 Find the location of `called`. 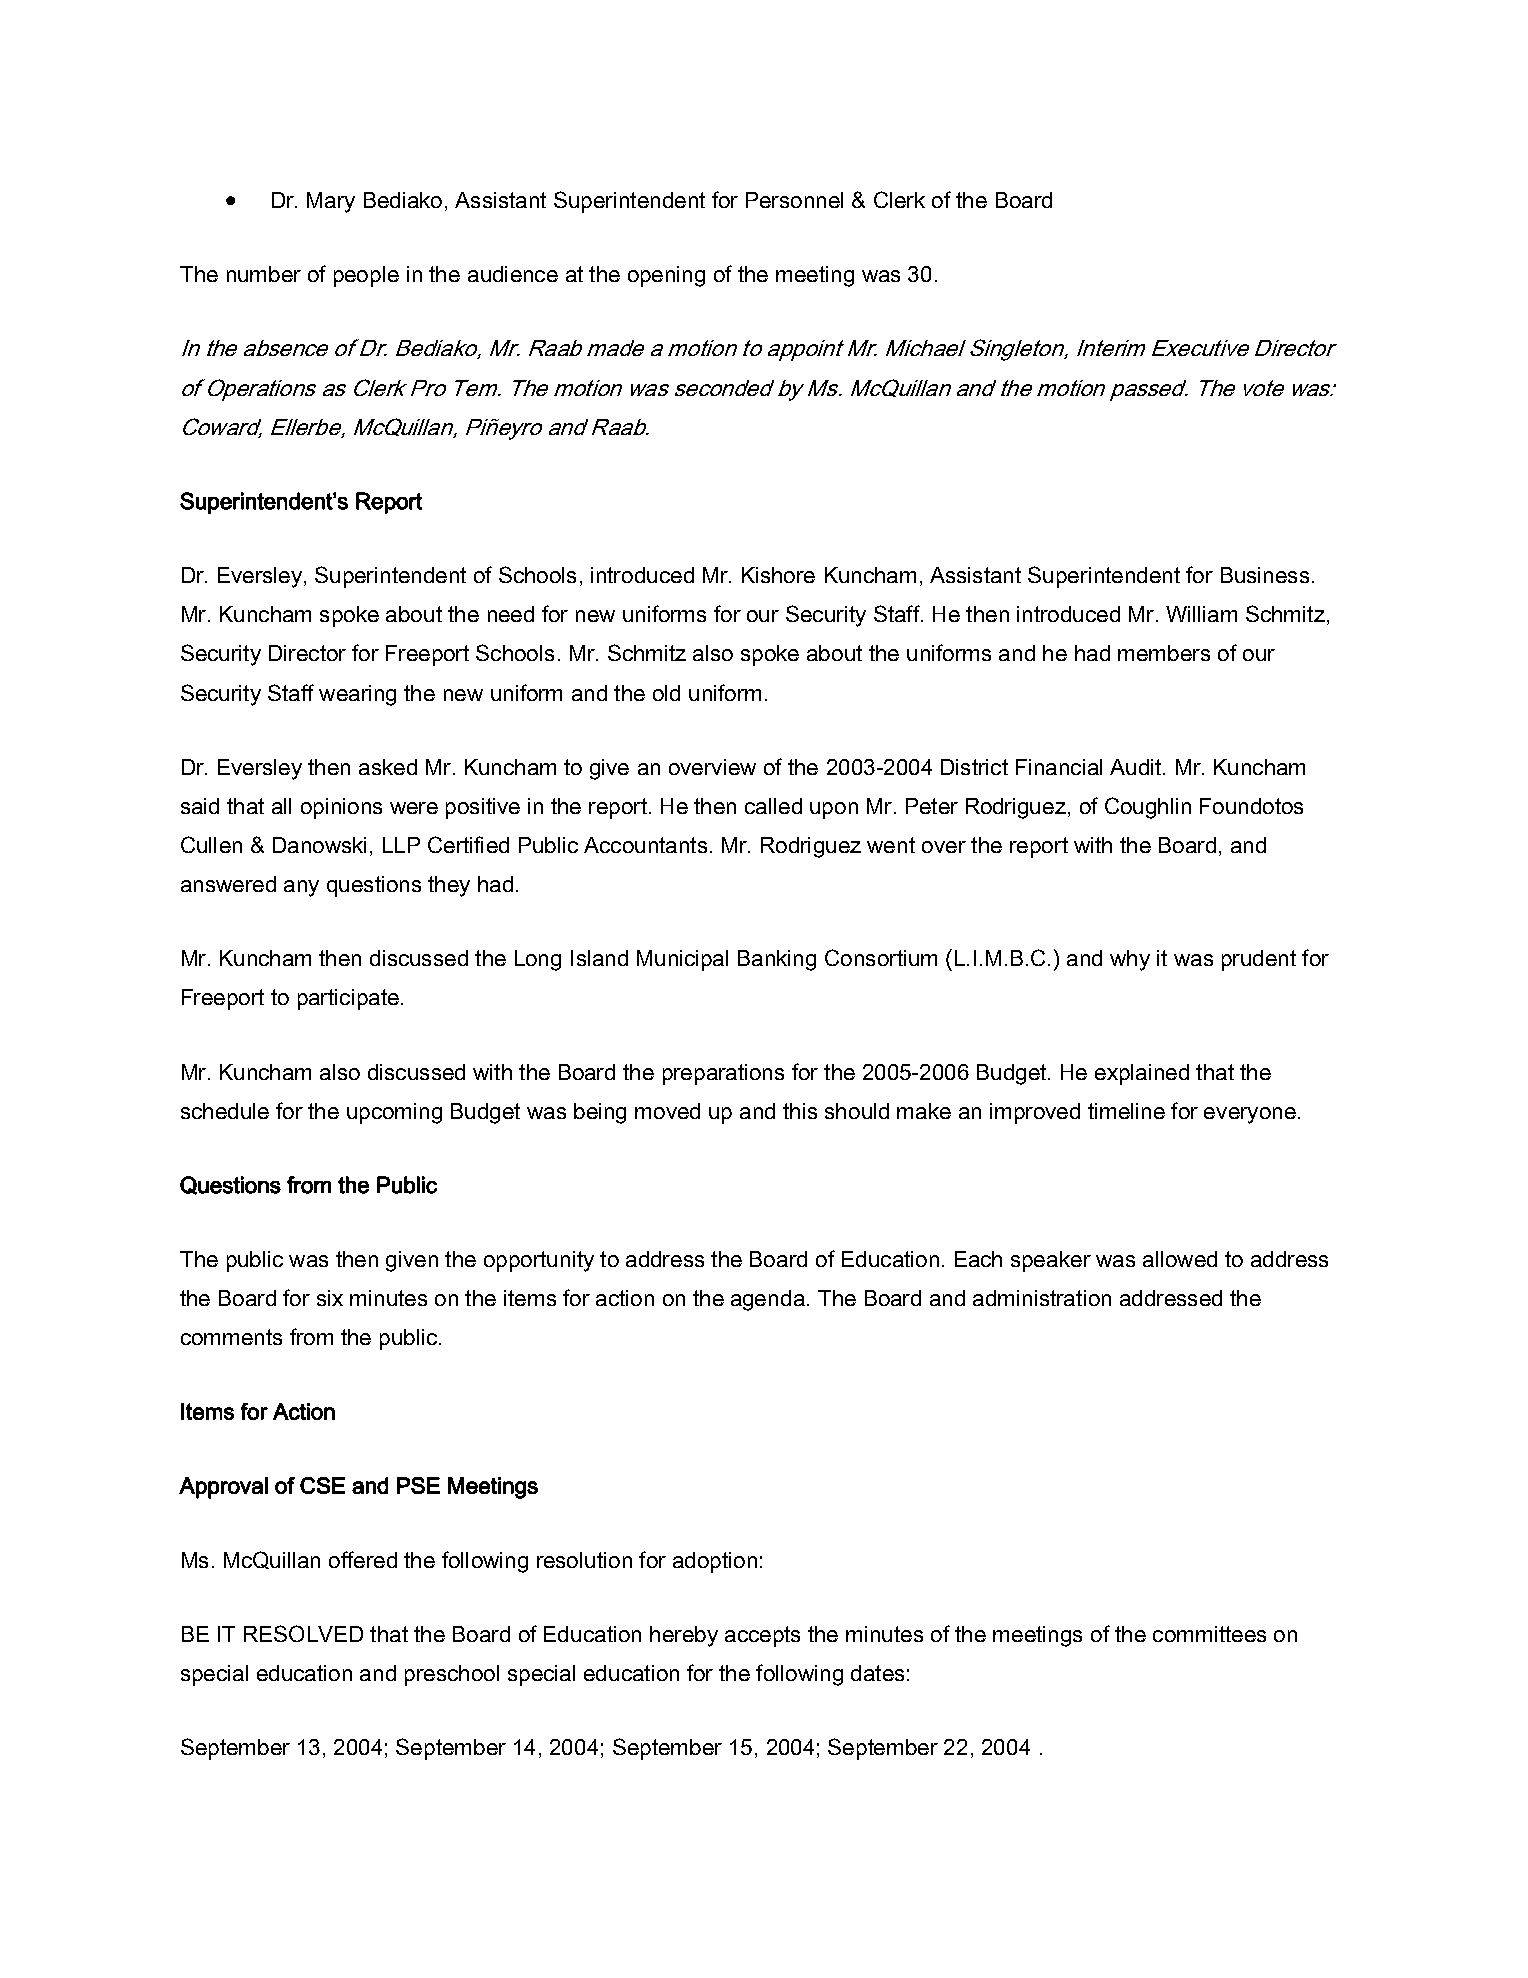

called is located at coordinates (773, 806).
